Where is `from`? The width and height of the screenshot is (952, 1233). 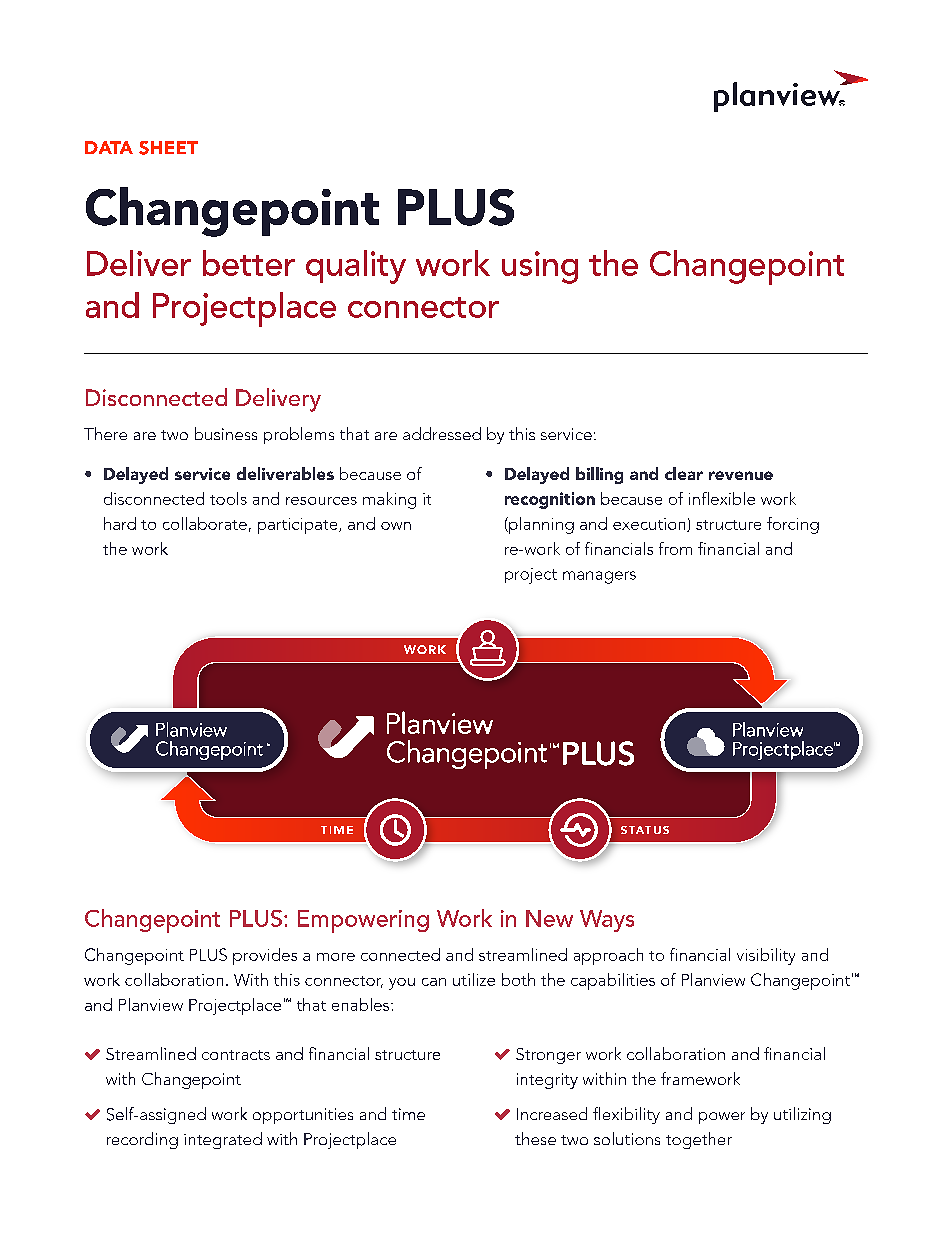 from is located at coordinates (675, 548).
